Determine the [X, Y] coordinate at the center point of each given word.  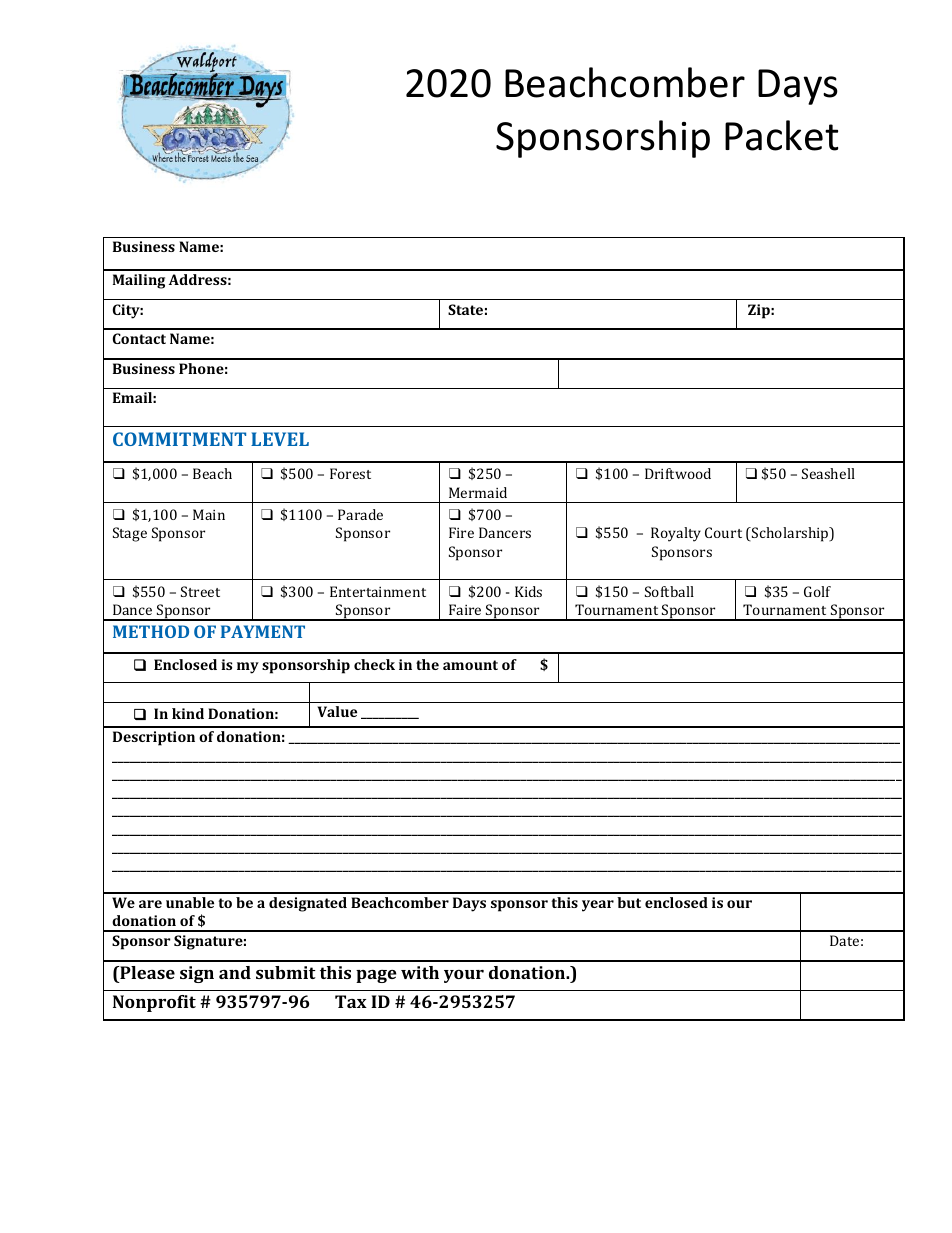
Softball [669, 591]
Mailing [139, 281]
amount [470, 665]
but [629, 902]
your [464, 976]
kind [188, 713]
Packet [781, 135]
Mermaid [478, 492]
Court [723, 532]
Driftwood [678, 473]
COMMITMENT [179, 439]
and [235, 972]
